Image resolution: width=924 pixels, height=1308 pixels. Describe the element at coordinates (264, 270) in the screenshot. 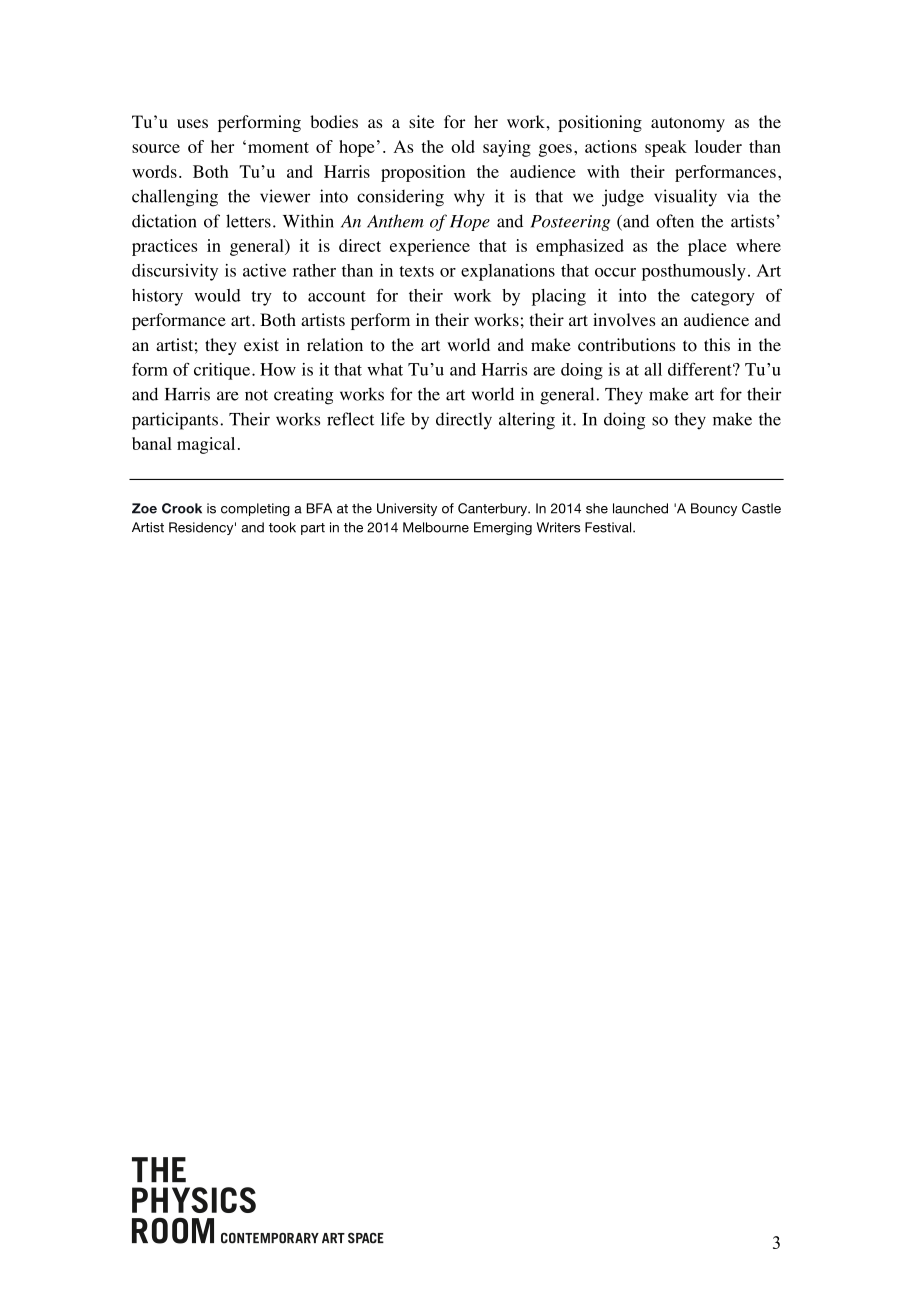

I see `active` at that location.
